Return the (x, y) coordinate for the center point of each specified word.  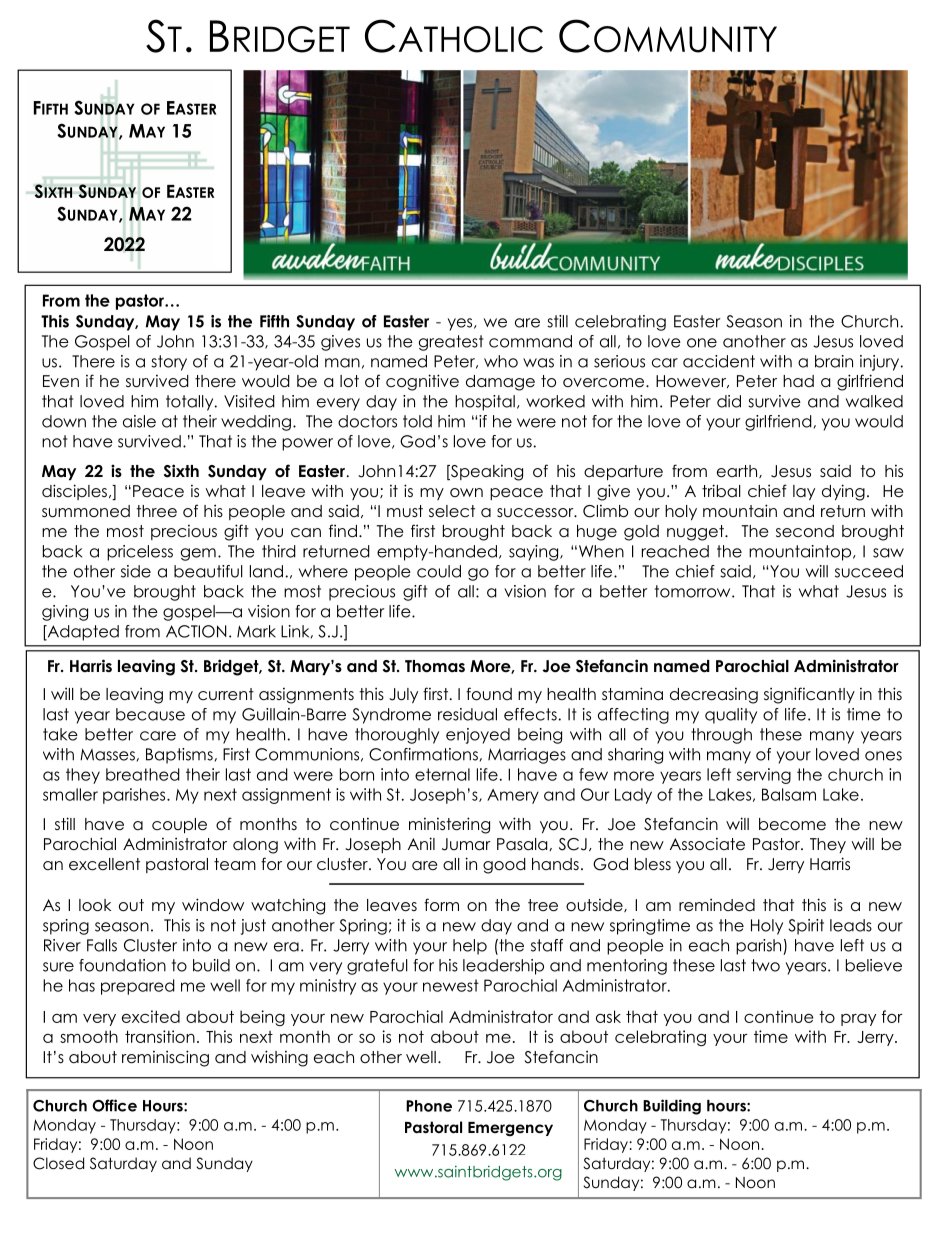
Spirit (806, 927)
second (805, 531)
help (470, 947)
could (439, 571)
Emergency (510, 1129)
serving (764, 776)
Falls (102, 945)
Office (114, 1105)
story (169, 363)
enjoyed (478, 736)
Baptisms (179, 756)
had (798, 381)
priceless (140, 553)
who (501, 361)
